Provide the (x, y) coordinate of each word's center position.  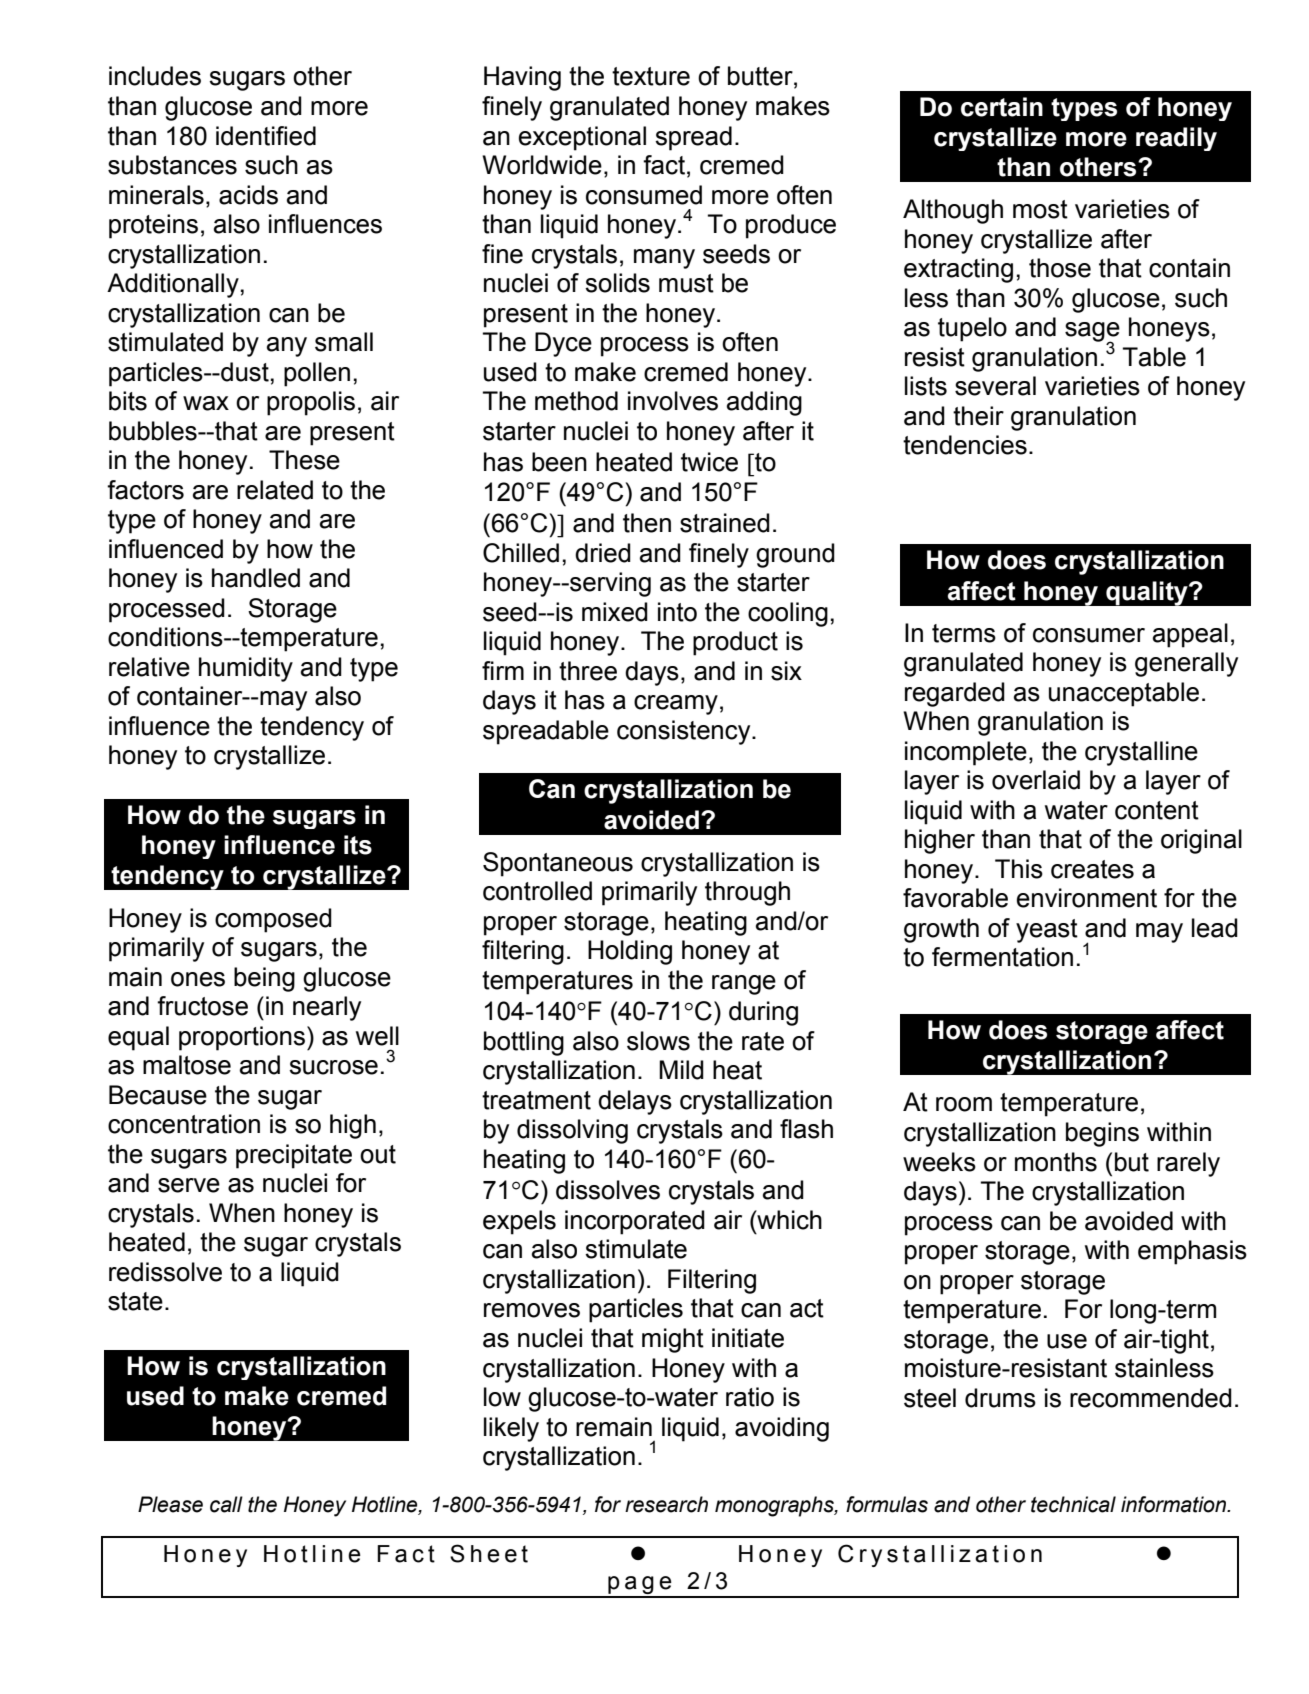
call (226, 1504)
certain (1002, 107)
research (666, 1504)
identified (266, 136)
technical (1073, 1504)
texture (651, 76)
